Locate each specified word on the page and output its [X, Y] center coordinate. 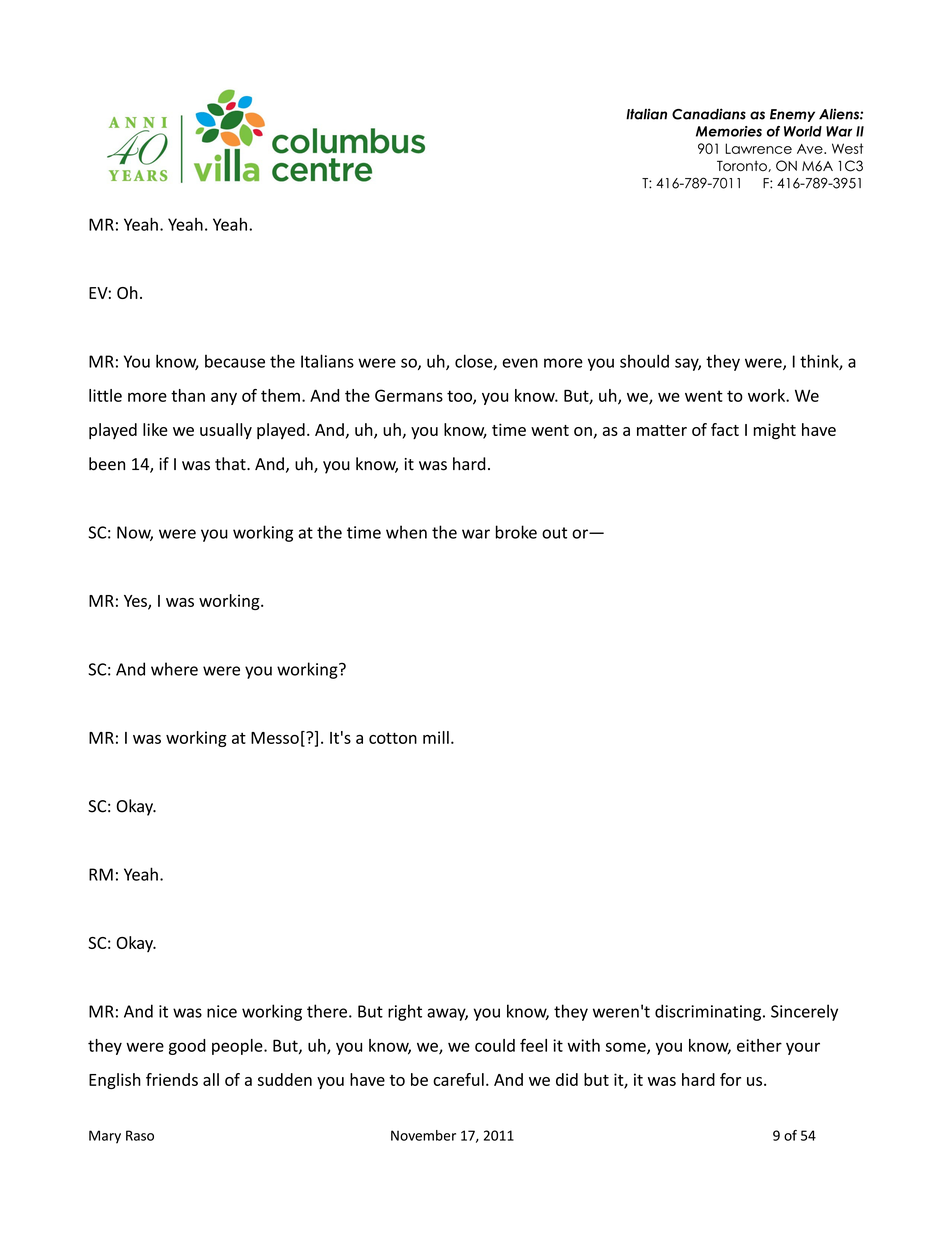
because [235, 361]
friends [172, 1079]
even [520, 363]
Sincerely [804, 1012]
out [554, 533]
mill [436, 737]
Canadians [709, 114]
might [775, 431]
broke [516, 532]
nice [222, 1011]
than [188, 395]
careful [458, 1079]
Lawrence [758, 148]
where [174, 669]
